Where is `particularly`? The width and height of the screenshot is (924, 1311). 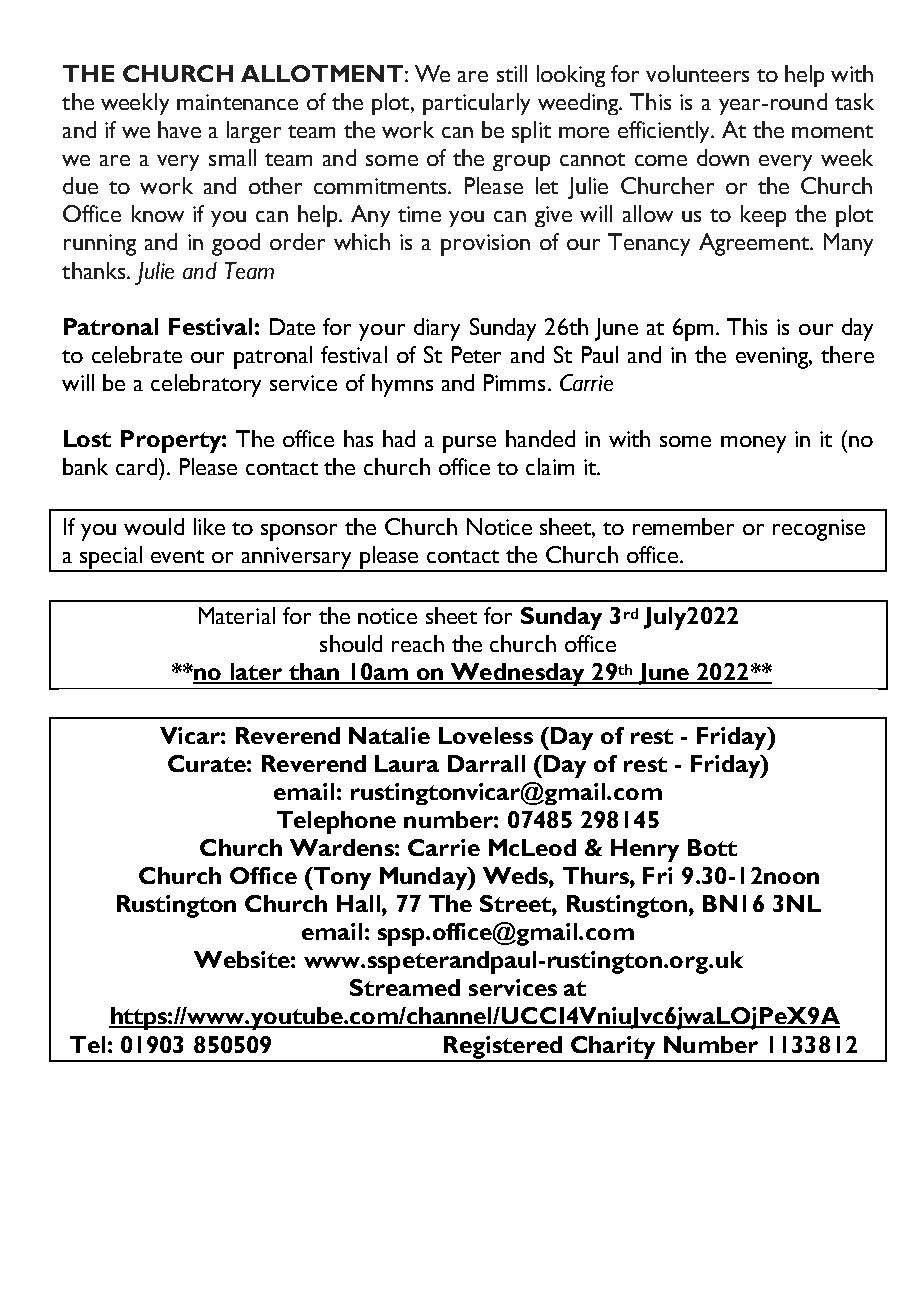 particularly is located at coordinates (476, 104).
